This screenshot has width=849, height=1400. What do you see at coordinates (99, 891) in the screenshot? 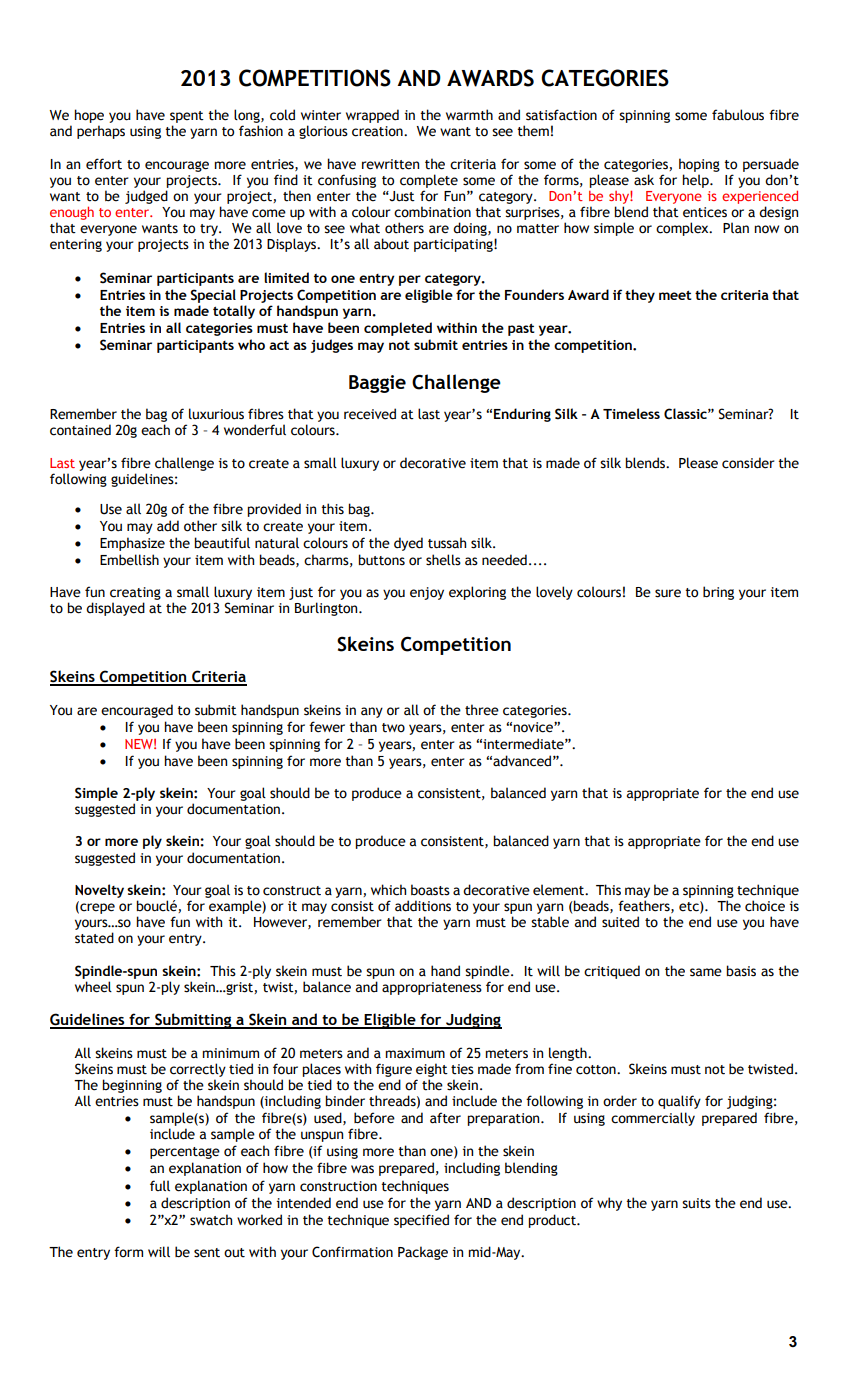
I see `Novelty` at bounding box center [99, 891].
